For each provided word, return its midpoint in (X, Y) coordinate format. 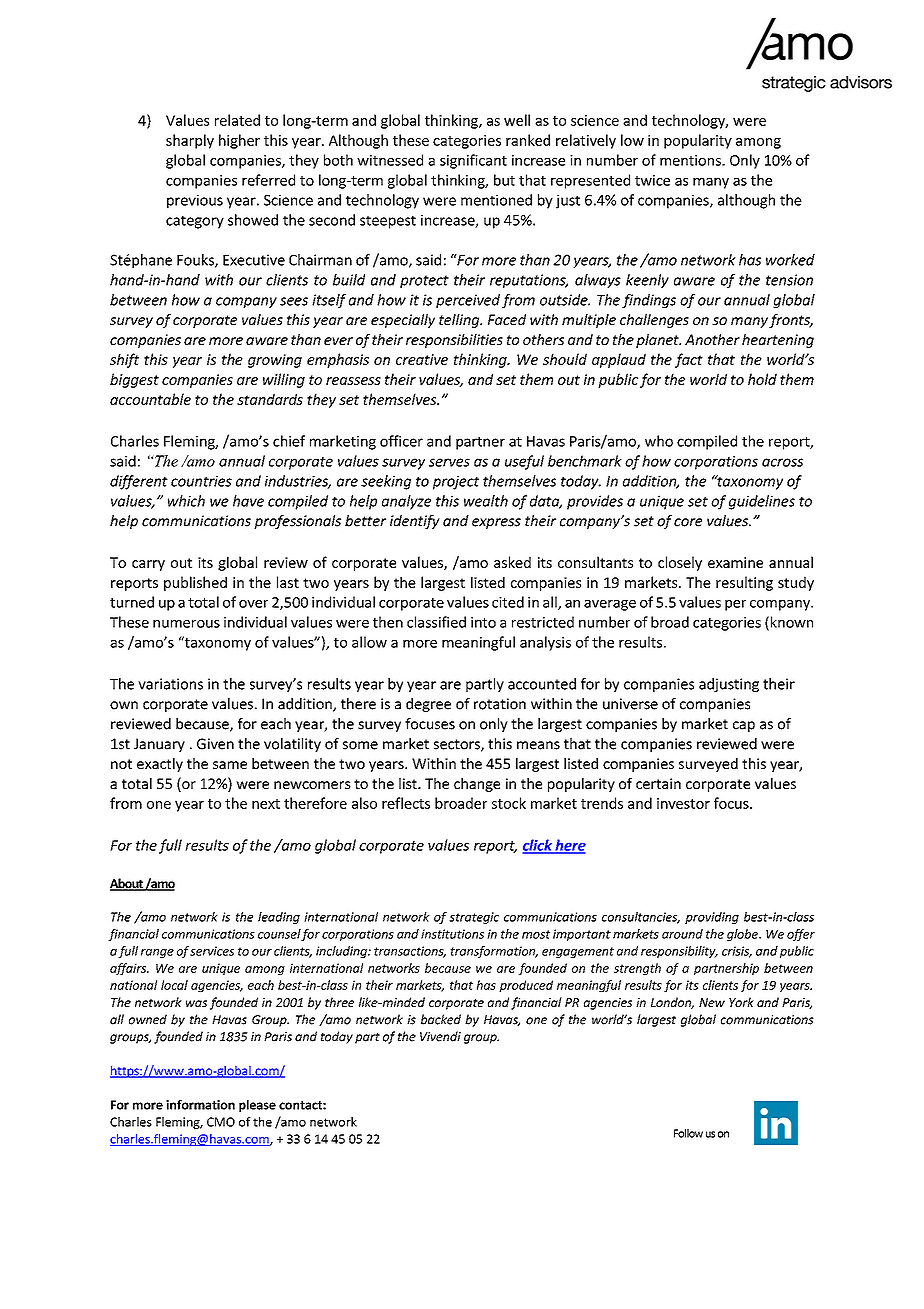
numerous (186, 624)
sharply (190, 141)
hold (762, 379)
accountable (150, 399)
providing (712, 918)
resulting (744, 583)
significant (473, 161)
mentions (691, 160)
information (200, 1105)
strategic (474, 918)
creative (422, 359)
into (483, 622)
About (127, 884)
